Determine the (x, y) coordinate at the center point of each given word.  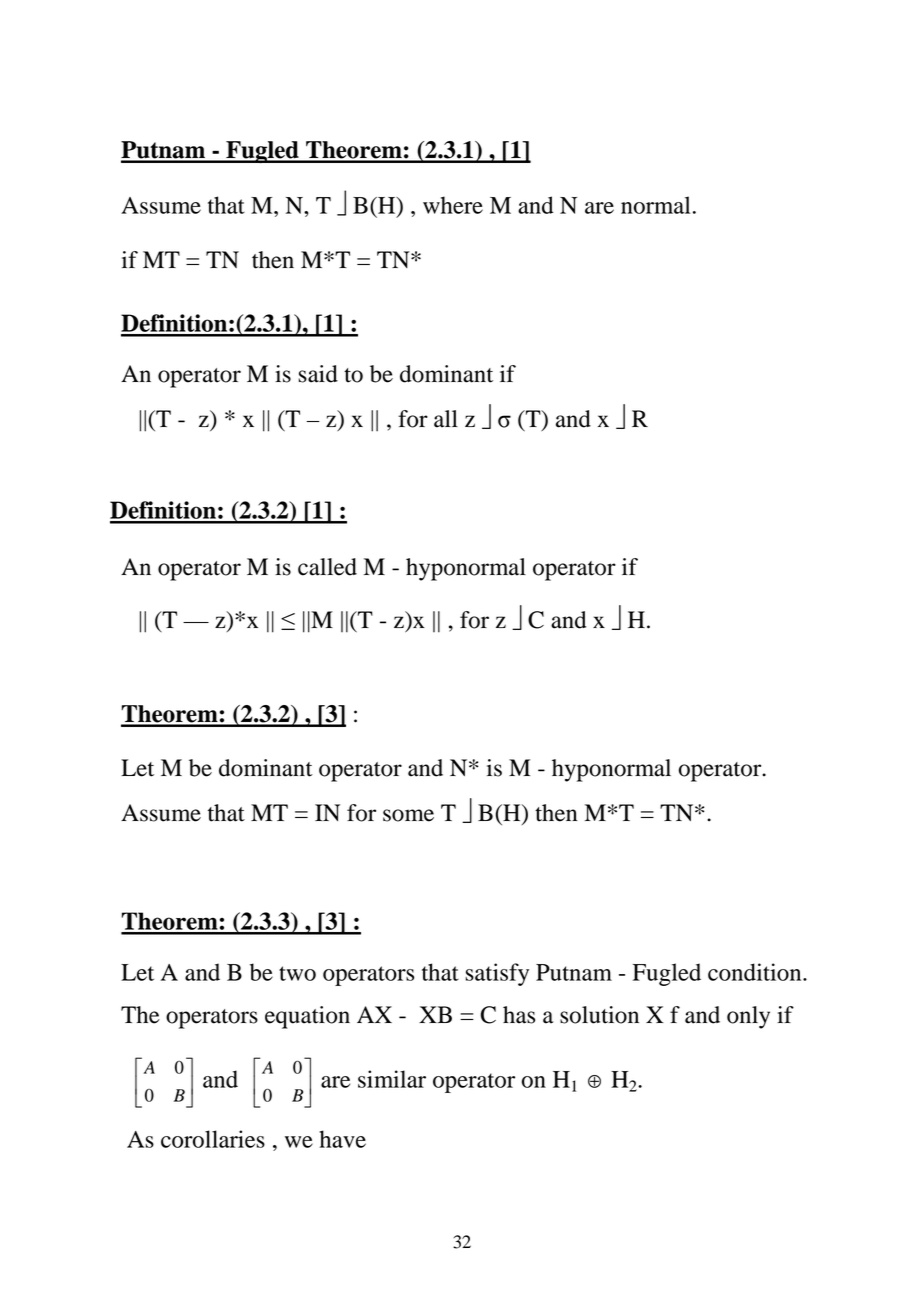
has (519, 1015)
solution (599, 1015)
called (327, 567)
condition (756, 972)
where (453, 205)
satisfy (497, 974)
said (318, 374)
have (342, 1139)
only (748, 1017)
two (297, 973)
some (408, 815)
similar (392, 1079)
